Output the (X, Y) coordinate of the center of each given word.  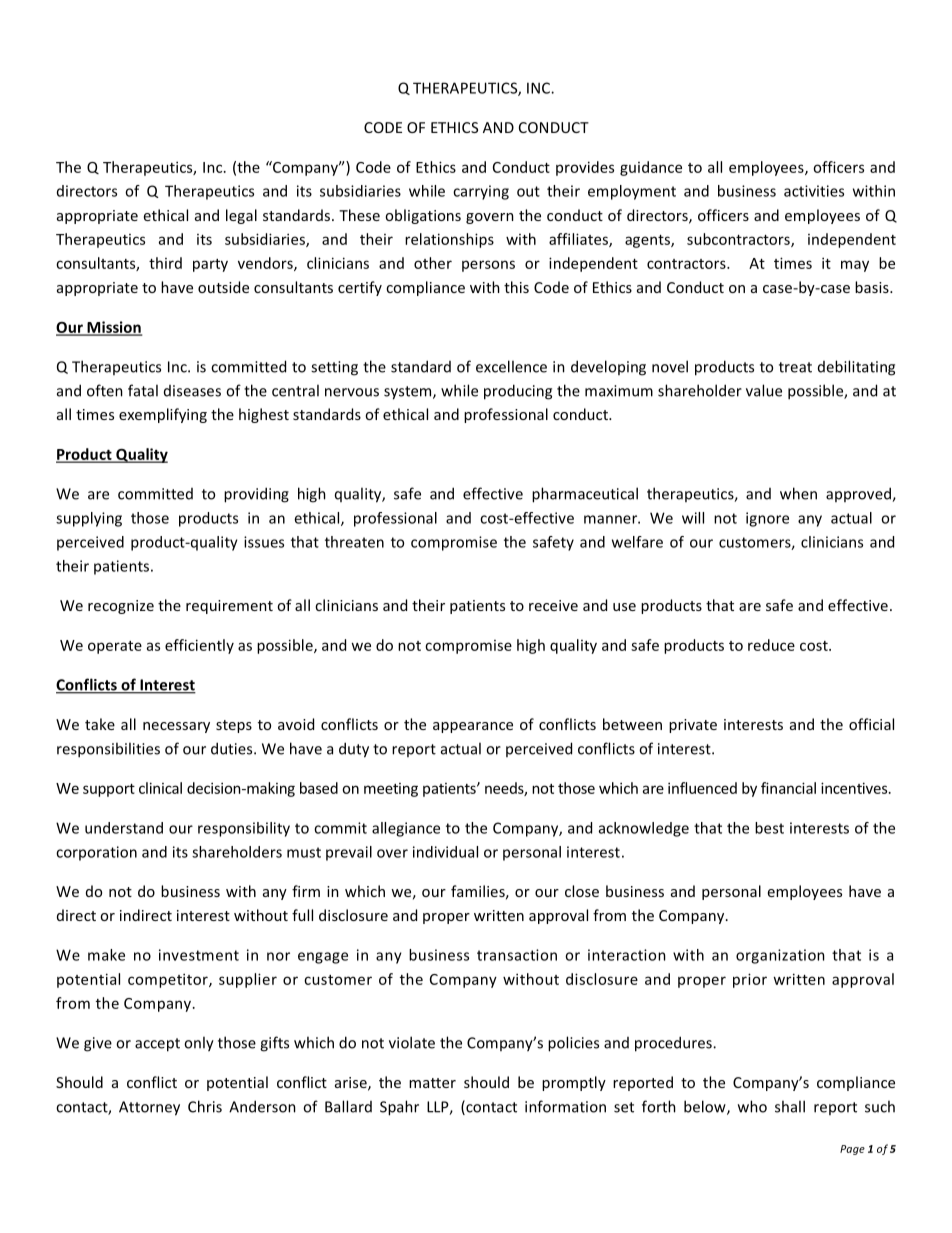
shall (790, 1106)
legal (241, 216)
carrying (481, 192)
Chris (205, 1106)
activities (814, 191)
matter (432, 1083)
